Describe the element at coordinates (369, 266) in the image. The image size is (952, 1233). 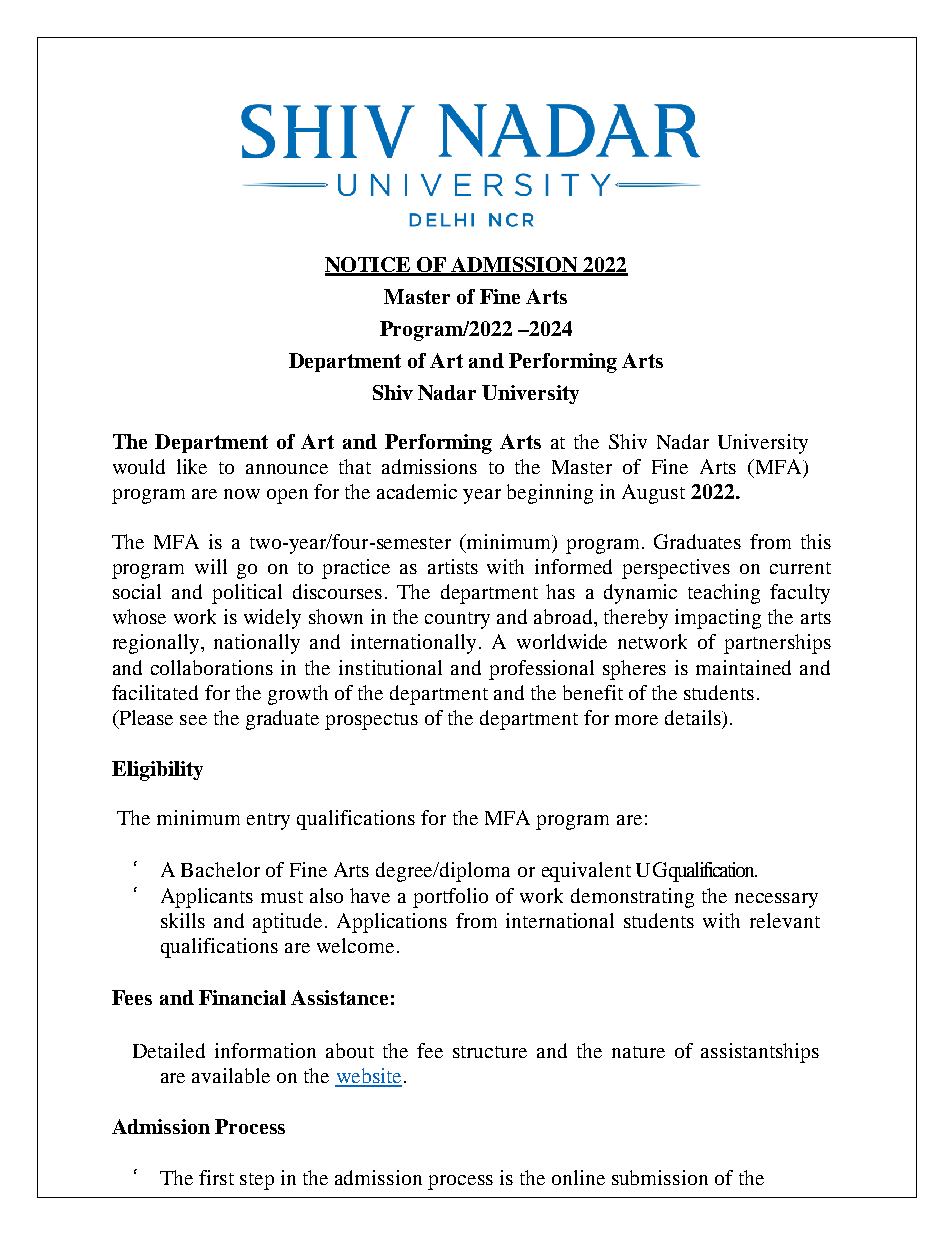
I see `NOTICE` at that location.
